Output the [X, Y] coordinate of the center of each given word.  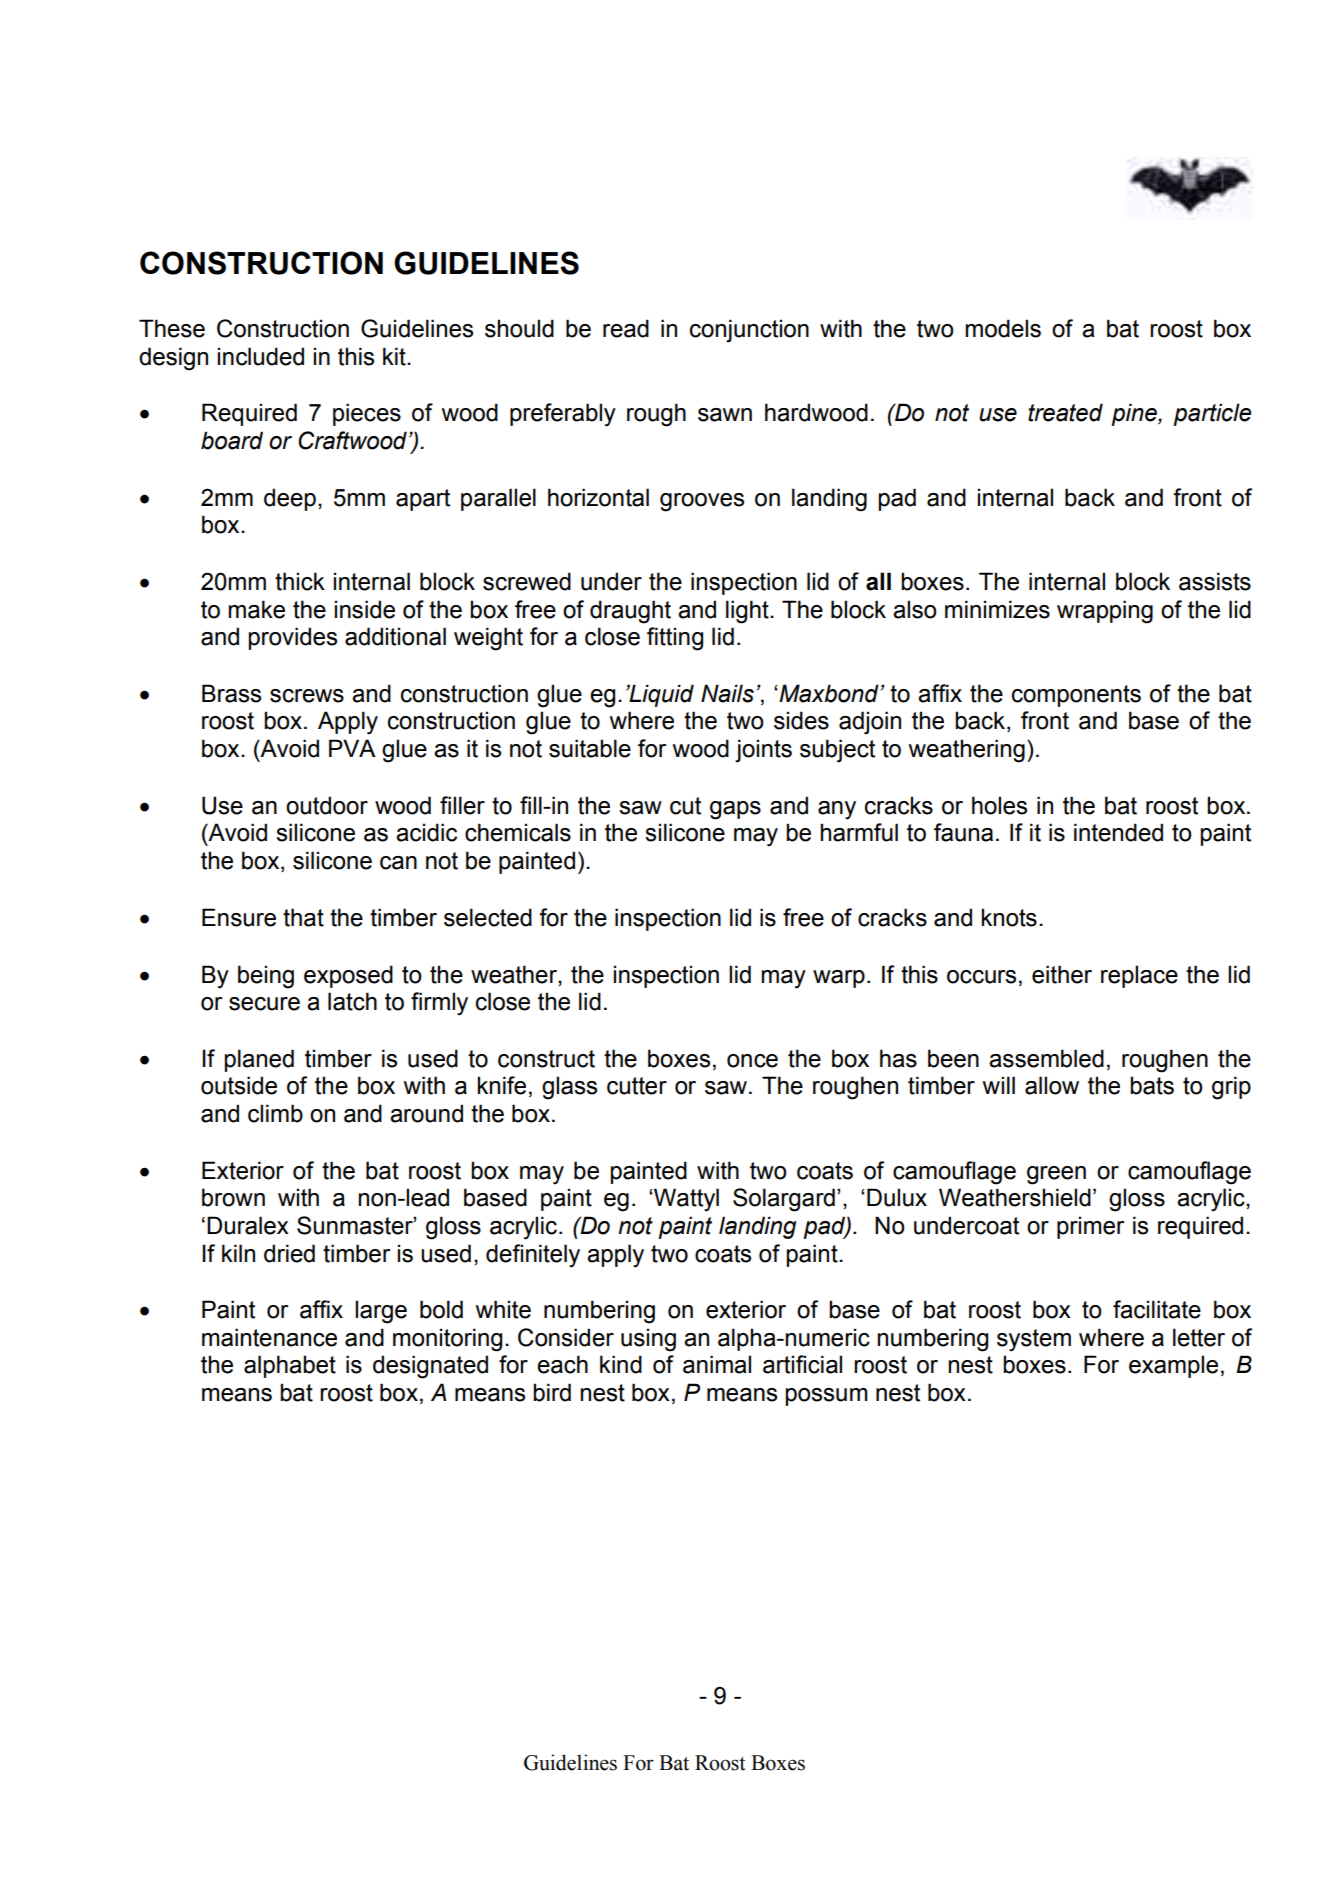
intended [1118, 832]
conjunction [749, 331]
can [398, 863]
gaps [735, 810]
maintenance [269, 1337]
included [261, 356]
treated [1065, 412]
